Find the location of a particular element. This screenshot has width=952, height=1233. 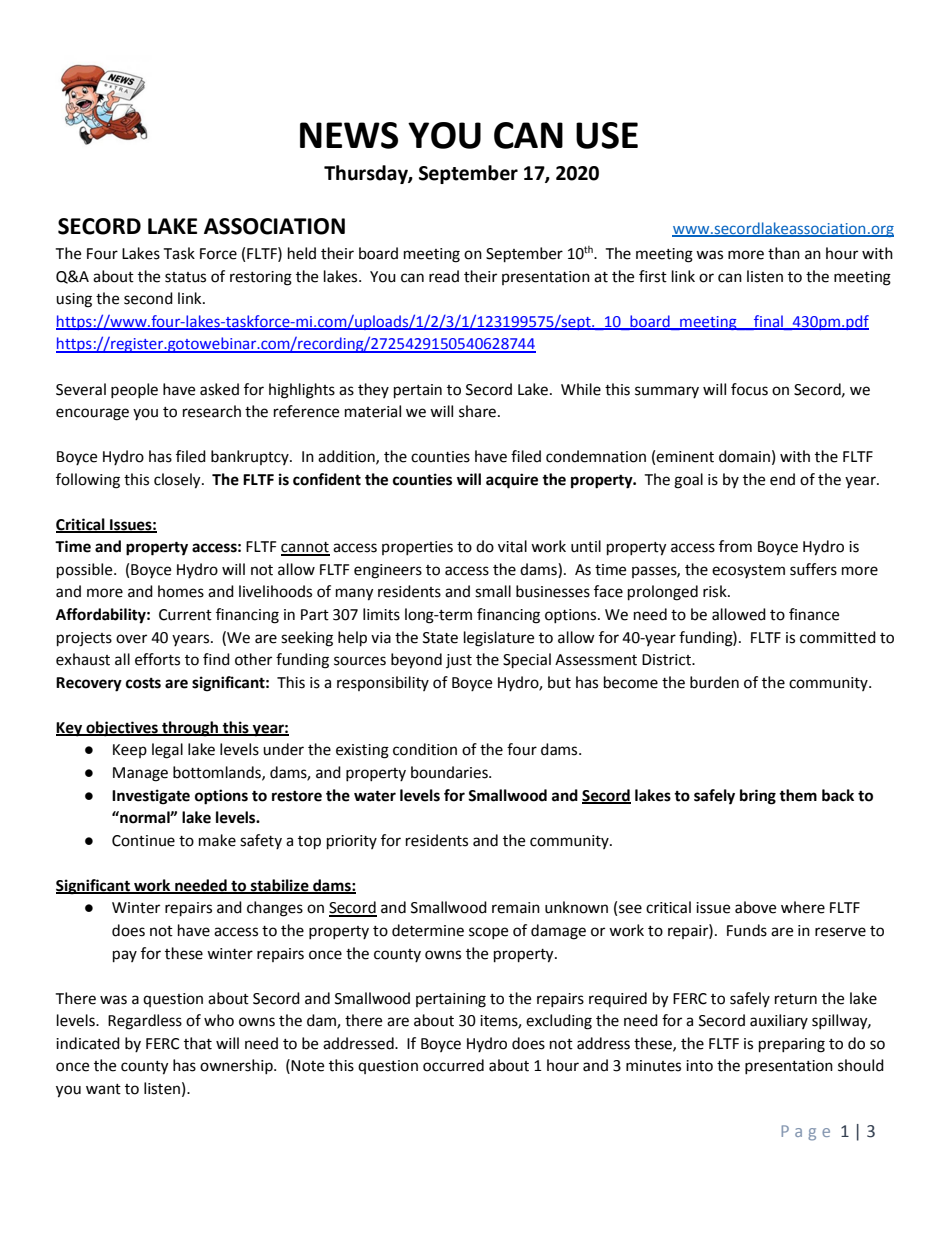

than is located at coordinates (784, 253).
